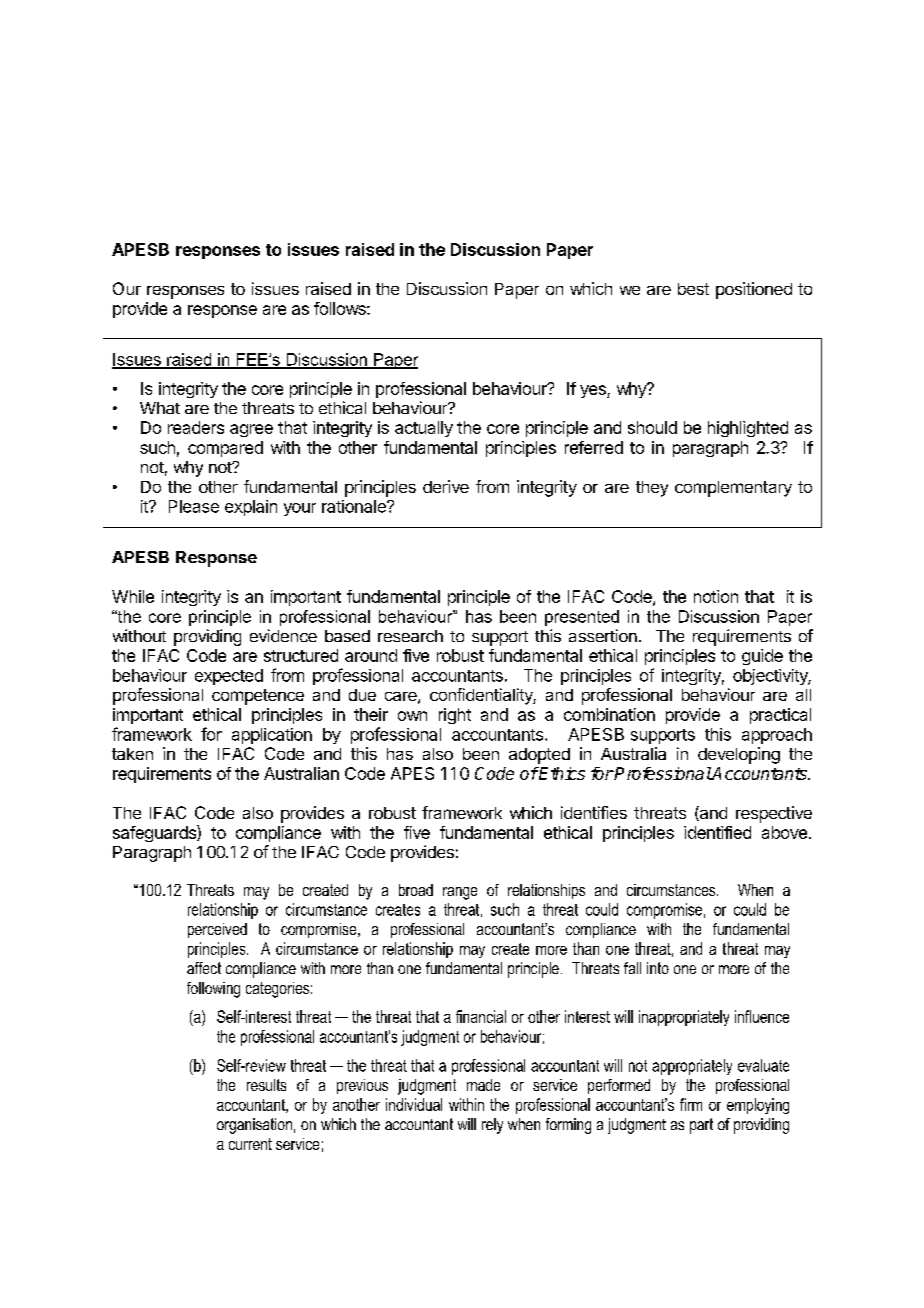 This screenshot has height=1308, width=924. I want to click on organisation, so click(254, 1126).
